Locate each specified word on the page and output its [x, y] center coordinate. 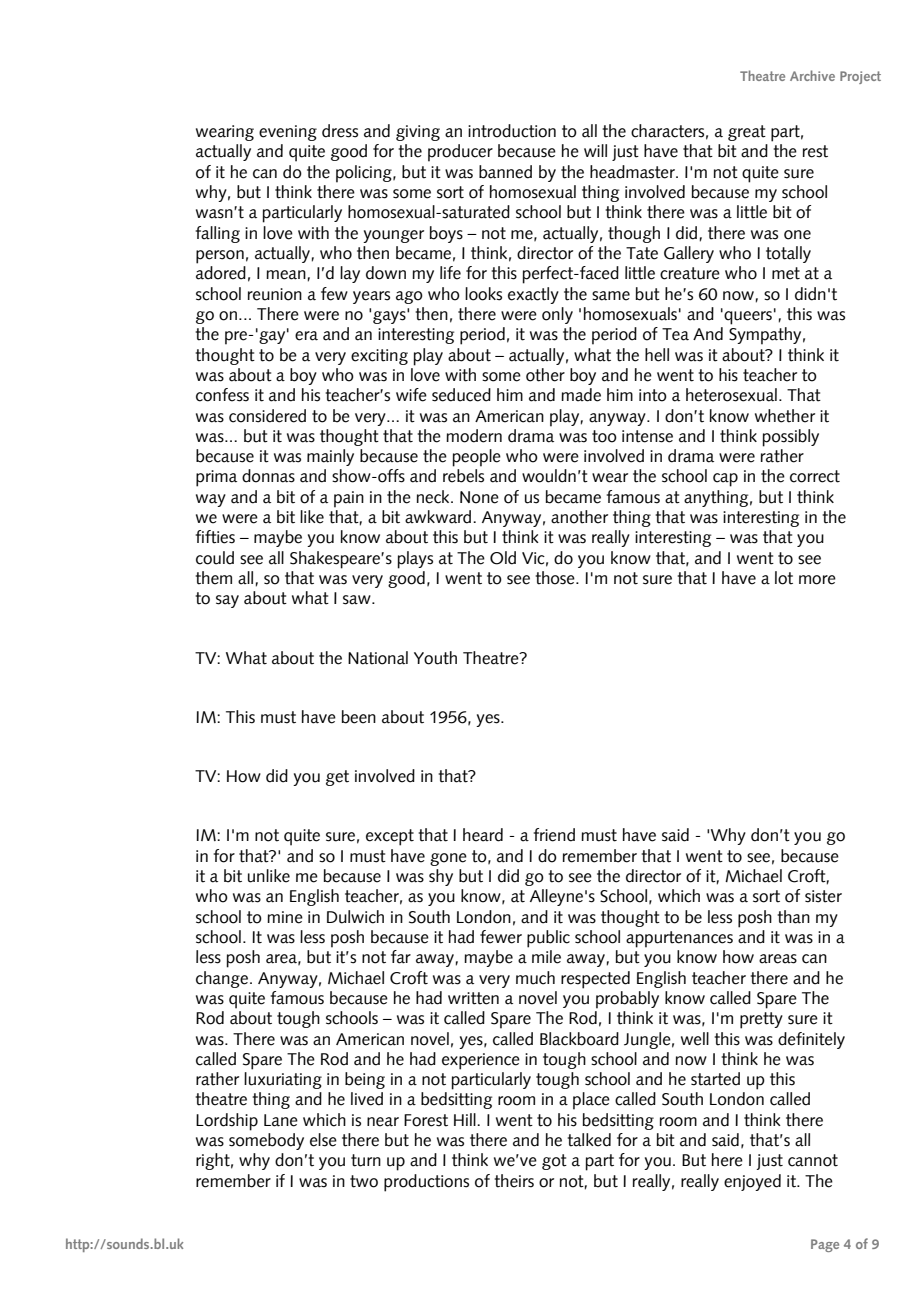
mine [285, 917]
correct [815, 476]
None [479, 497]
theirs [514, 1181]
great [747, 133]
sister [823, 896]
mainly [330, 457]
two [364, 1181]
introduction [512, 131]
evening [288, 133]
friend [554, 835]
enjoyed [752, 1182]
